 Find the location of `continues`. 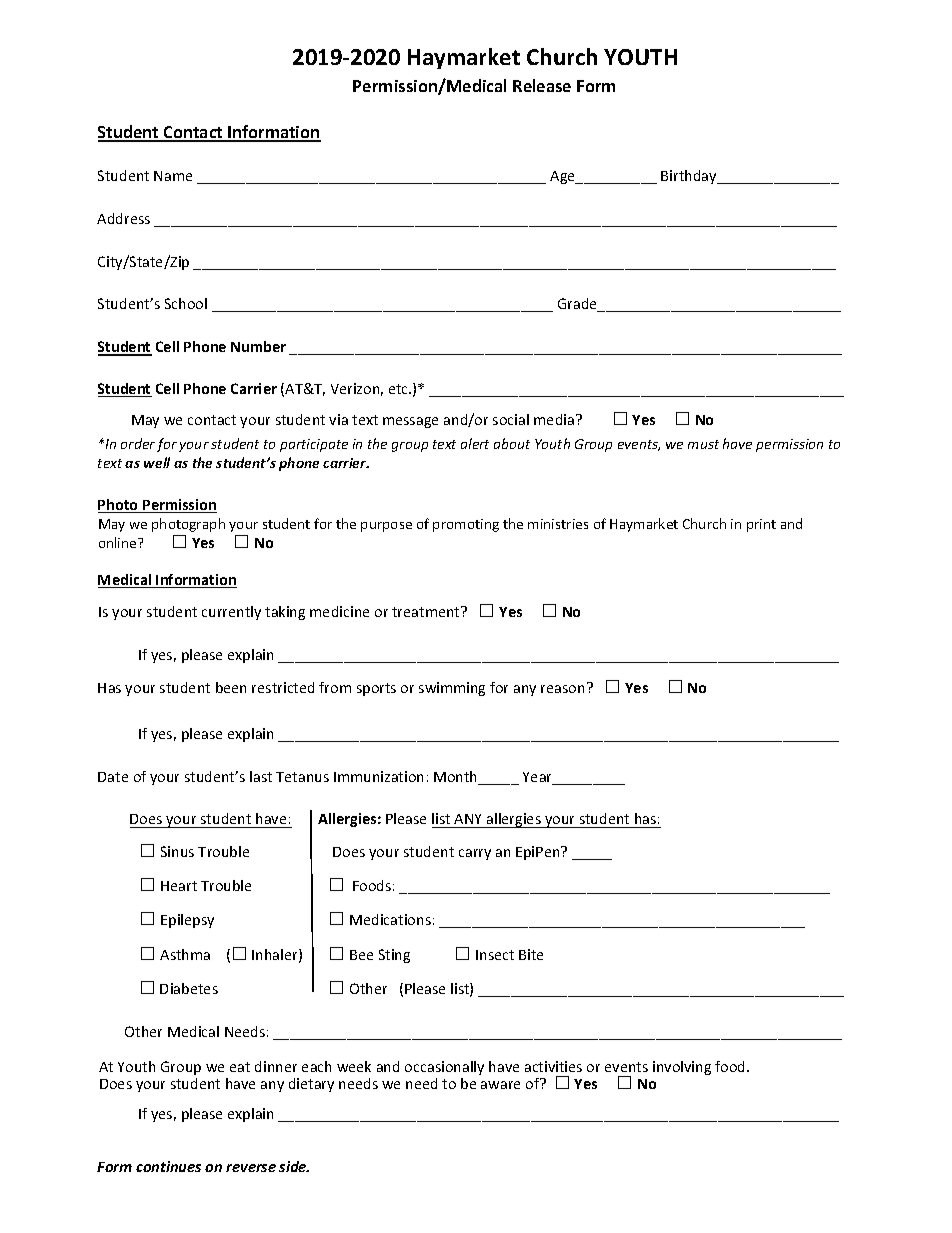

continues is located at coordinates (168, 1166).
